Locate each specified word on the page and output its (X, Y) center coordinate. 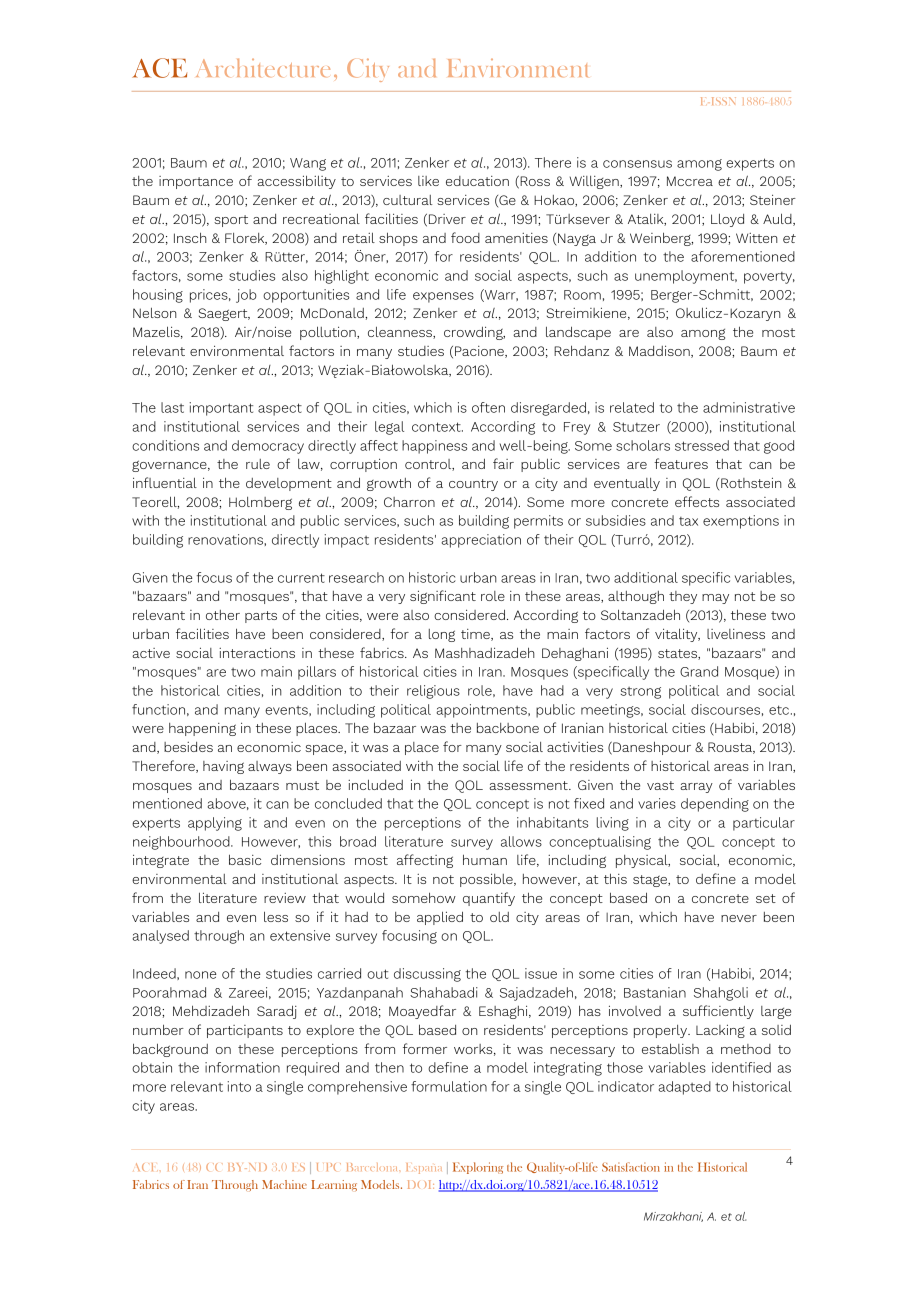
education (477, 181)
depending (715, 805)
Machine (284, 1184)
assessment (529, 785)
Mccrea (690, 181)
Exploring (478, 1168)
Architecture (263, 67)
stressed (702, 445)
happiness (434, 447)
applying (215, 824)
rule (258, 464)
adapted (684, 1088)
